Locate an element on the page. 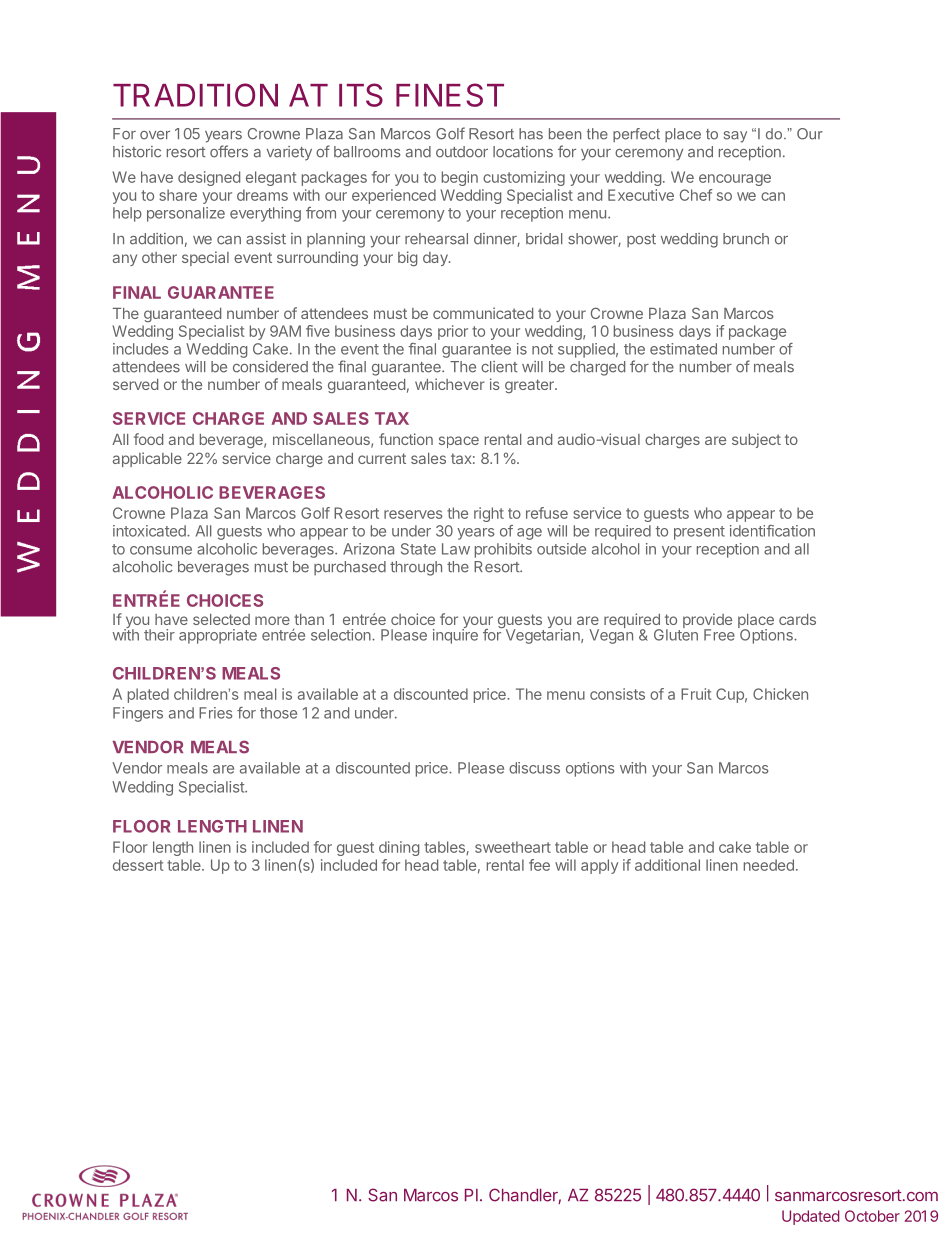 The width and height of the page is (952, 1233). say is located at coordinates (735, 137).
